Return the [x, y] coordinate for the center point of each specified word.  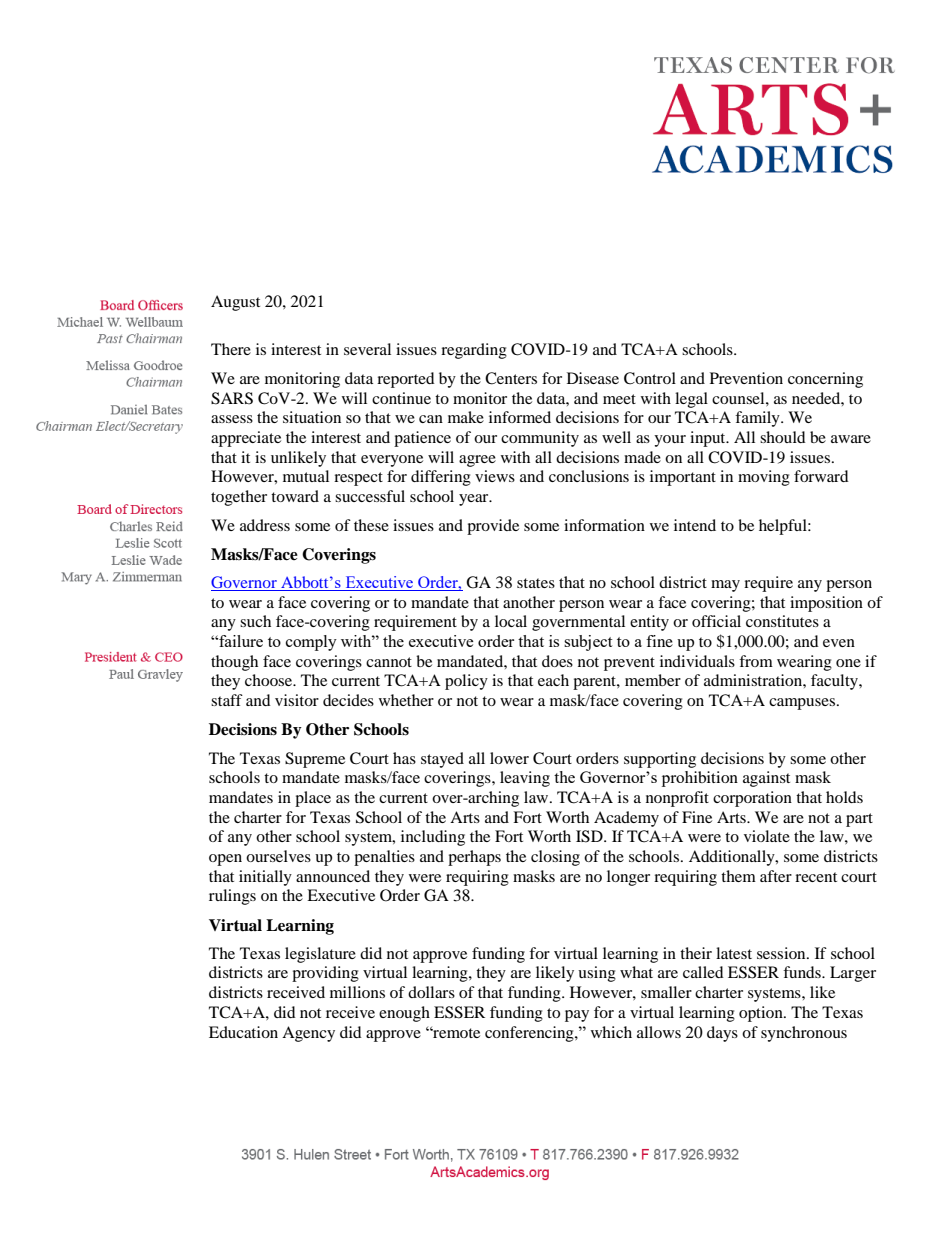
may [725, 586]
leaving [525, 779]
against [766, 779]
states [536, 583]
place [313, 799]
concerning [825, 380]
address [265, 525]
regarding [474, 351]
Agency [308, 1034]
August [235, 303]
